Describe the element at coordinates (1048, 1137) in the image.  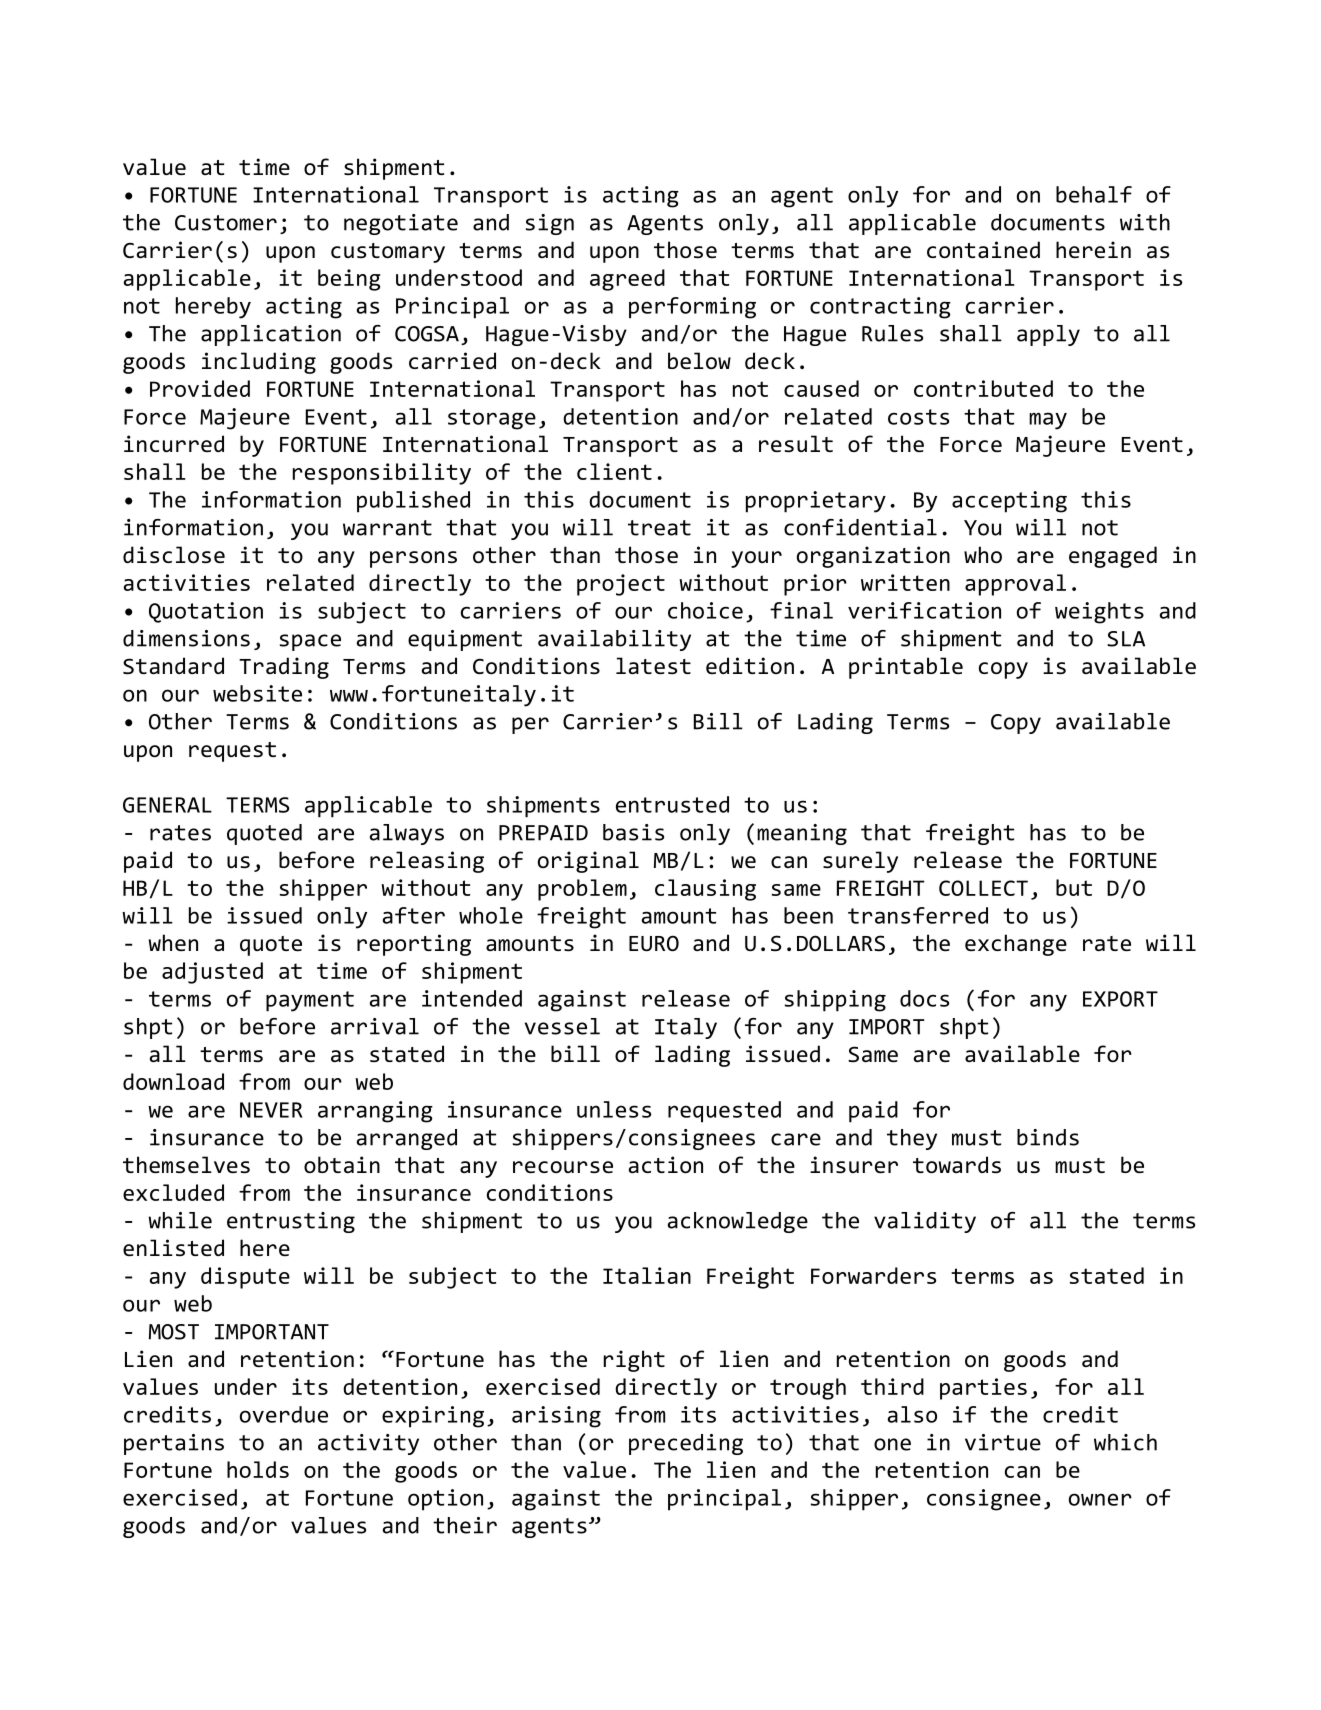
I see `binds` at that location.
